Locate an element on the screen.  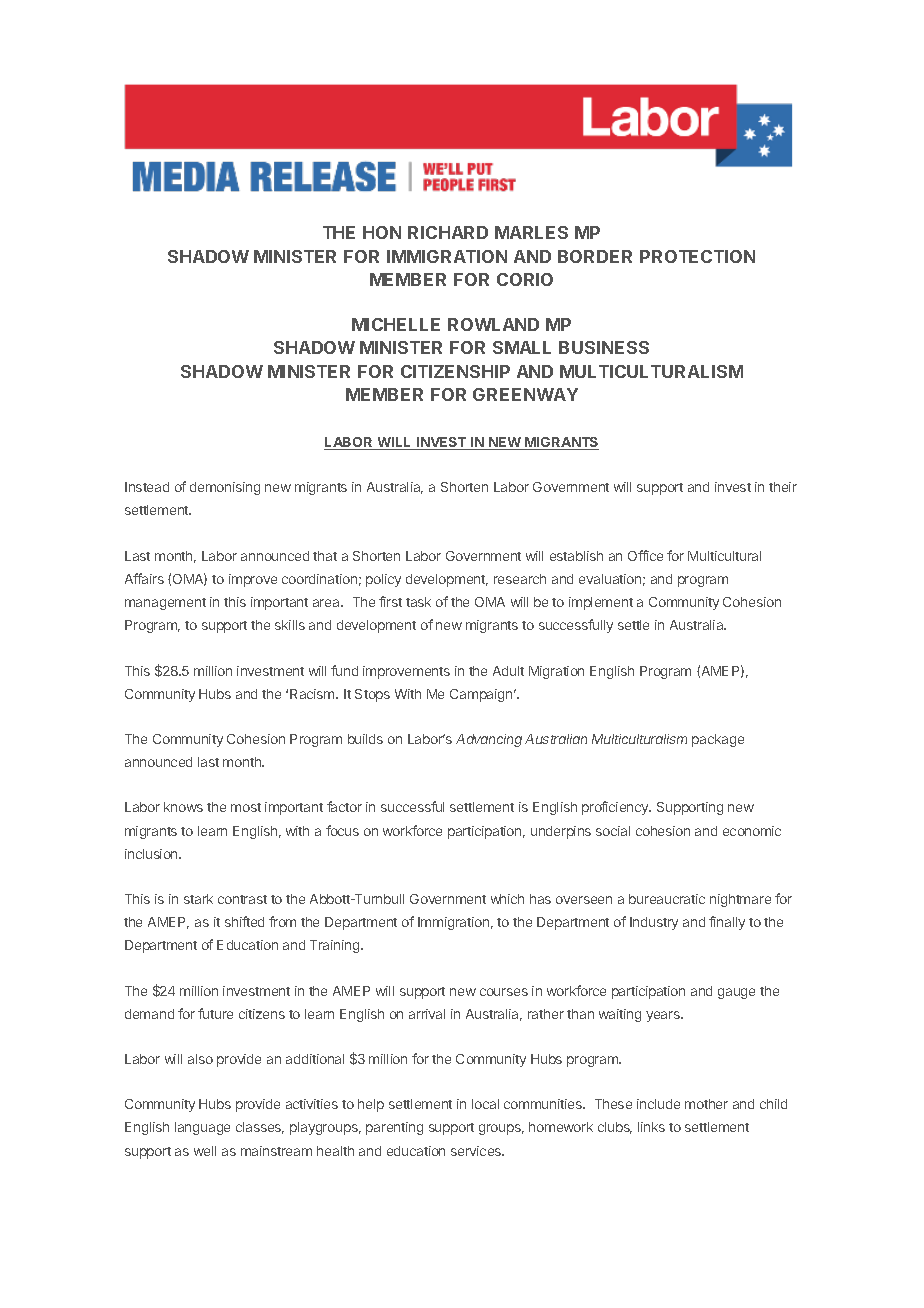
mother is located at coordinates (706, 1104).
